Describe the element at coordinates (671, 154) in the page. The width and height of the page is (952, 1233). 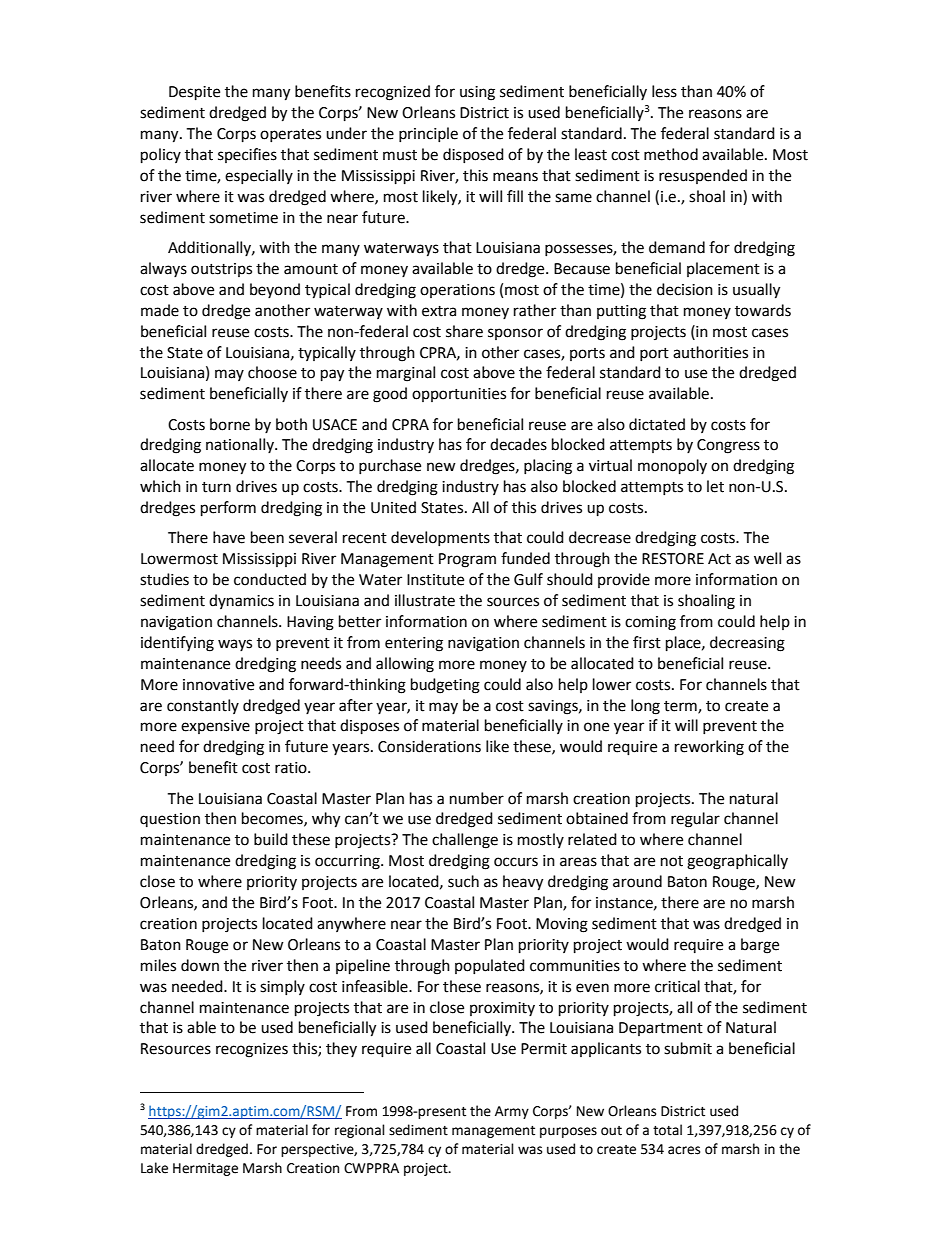
I see `method` at that location.
